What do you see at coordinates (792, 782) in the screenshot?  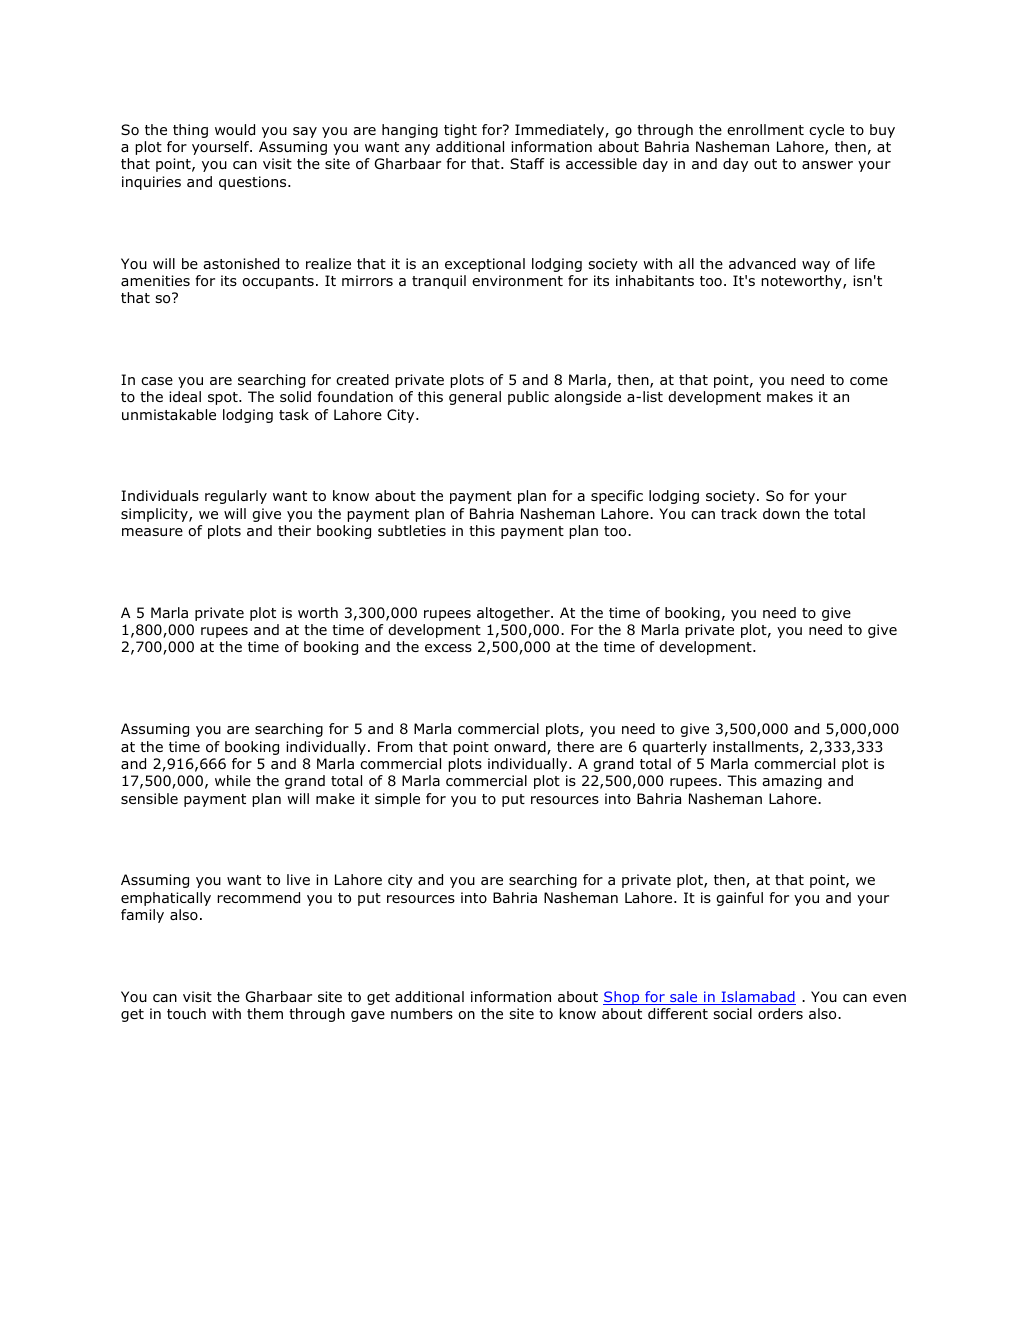 I see `amazing` at bounding box center [792, 782].
